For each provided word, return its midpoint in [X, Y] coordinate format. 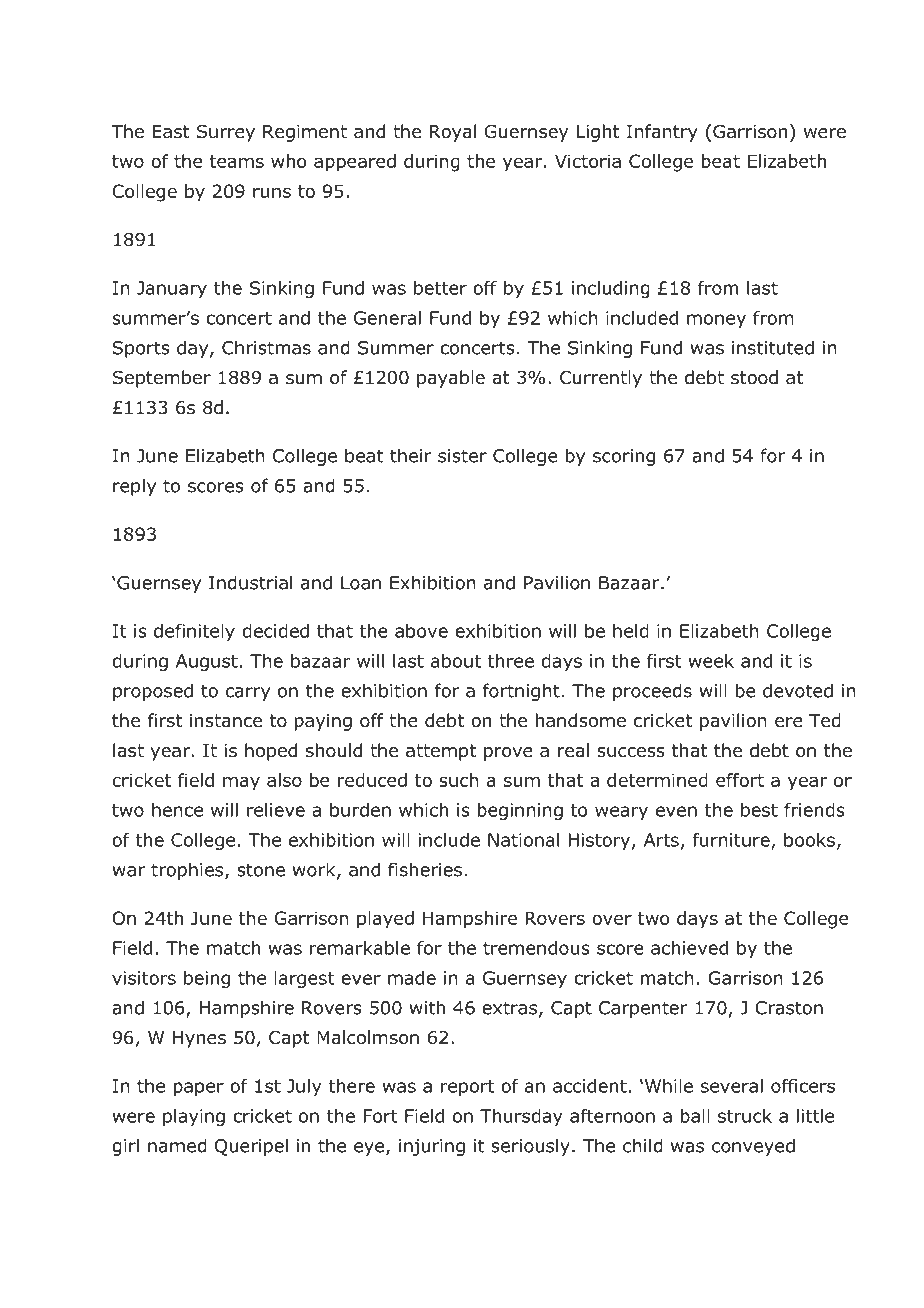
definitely [194, 632]
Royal [453, 133]
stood [754, 377]
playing [194, 1117]
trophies [188, 871]
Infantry [662, 133]
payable [451, 379]
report [467, 1088]
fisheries [425, 869]
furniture [731, 840]
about [456, 661]
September [162, 379]
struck [745, 1116]
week [711, 661]
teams [236, 161]
